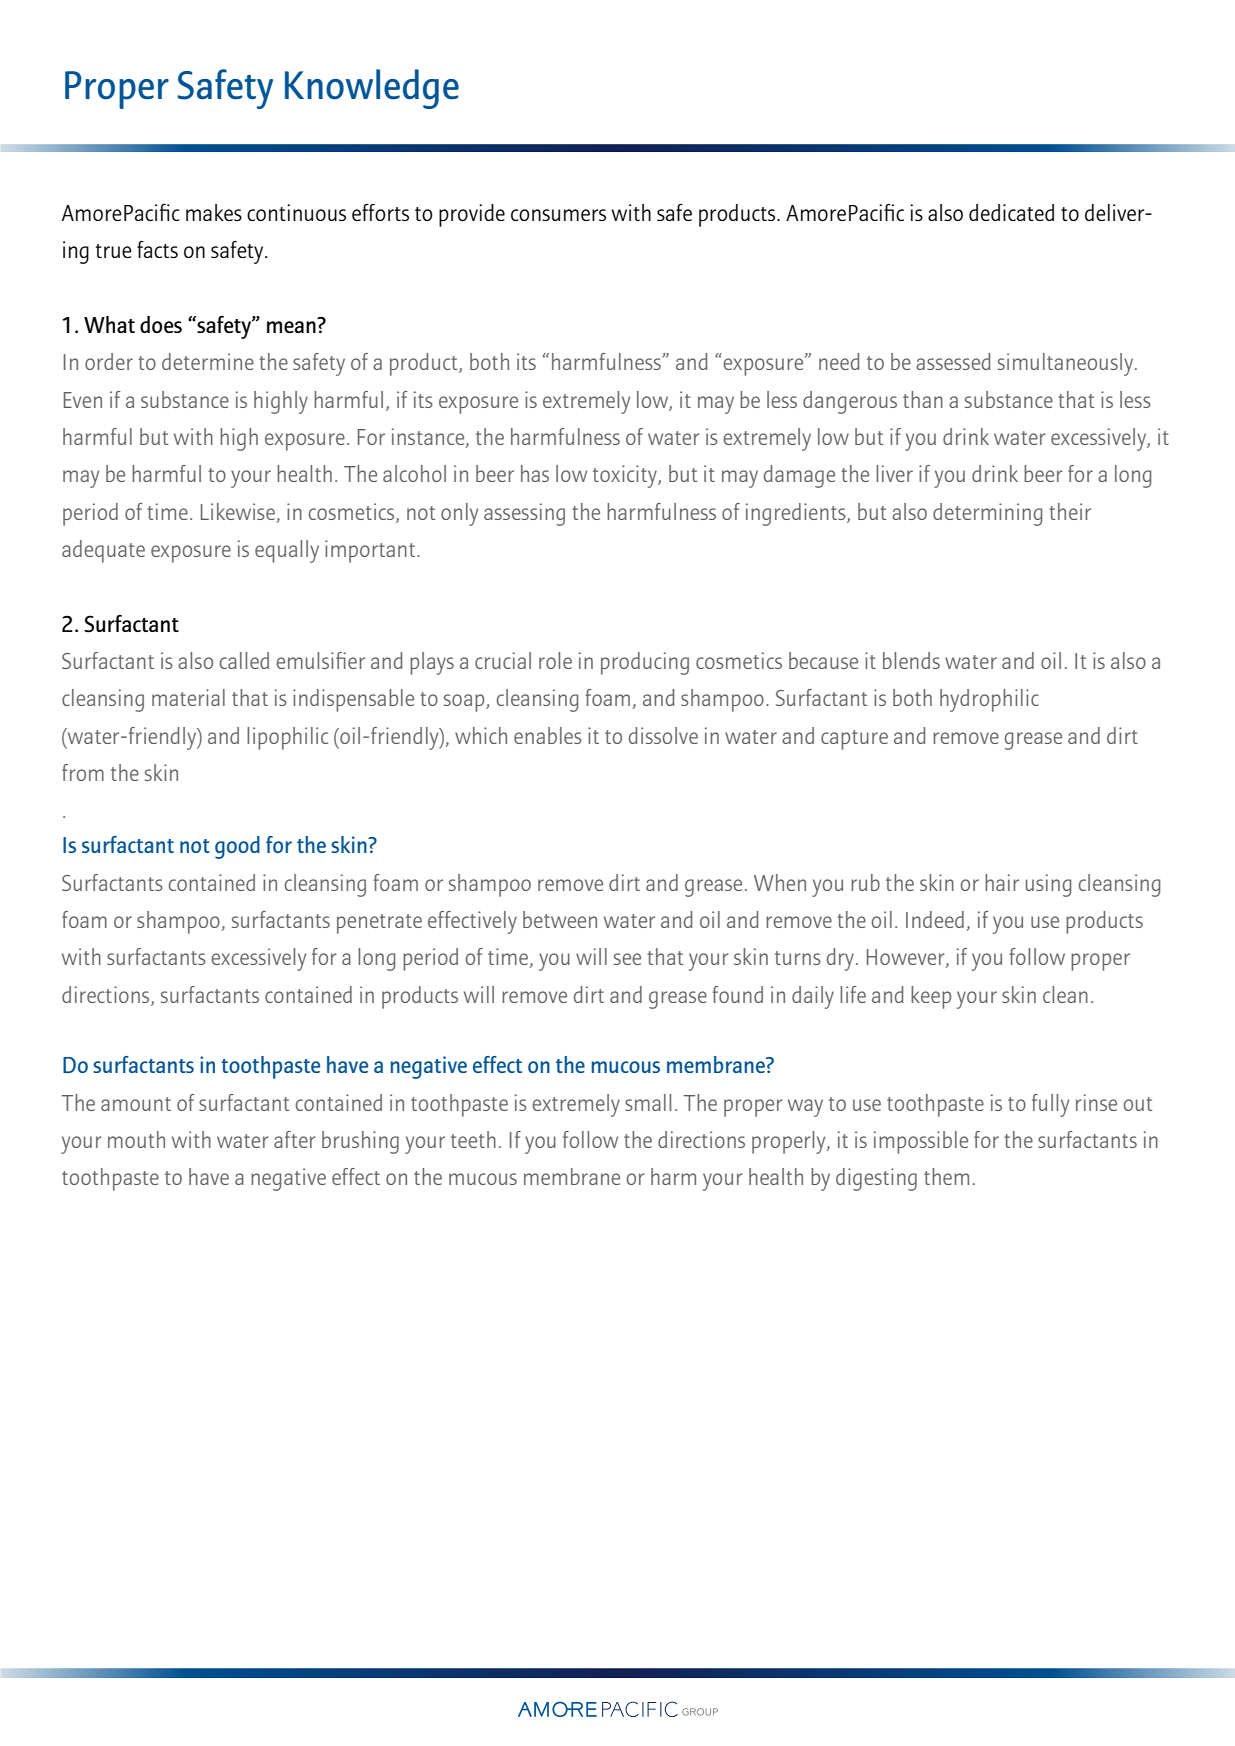 Image resolution: width=1235 pixels, height=1746 pixels. I want to click on makes, so click(214, 212).
